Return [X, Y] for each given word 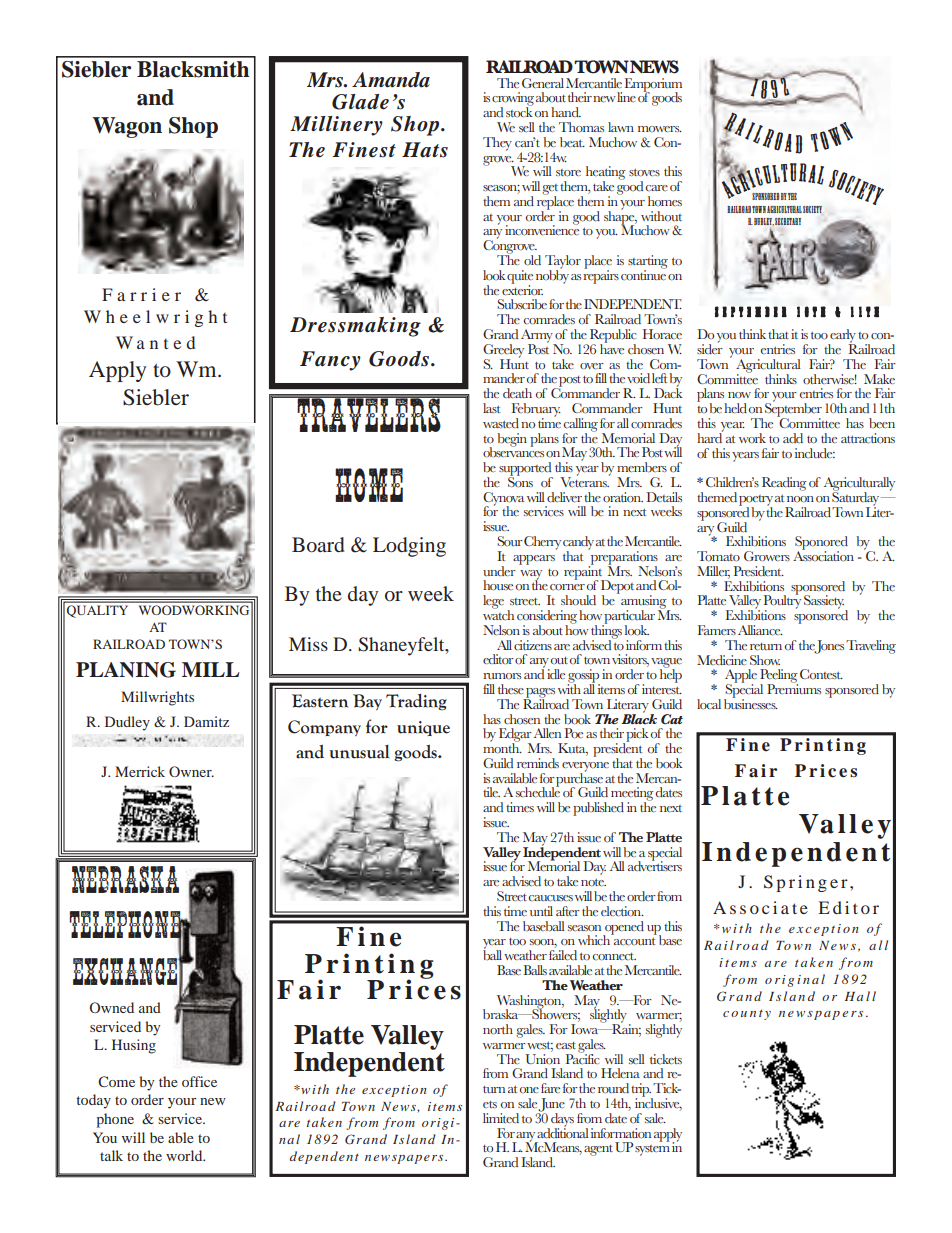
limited [501, 1118]
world [185, 1155]
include [815, 453]
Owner [191, 771]
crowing [513, 100]
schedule [538, 791]
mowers [660, 129]
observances [513, 451]
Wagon [127, 127]
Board [318, 544]
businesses [751, 703]
